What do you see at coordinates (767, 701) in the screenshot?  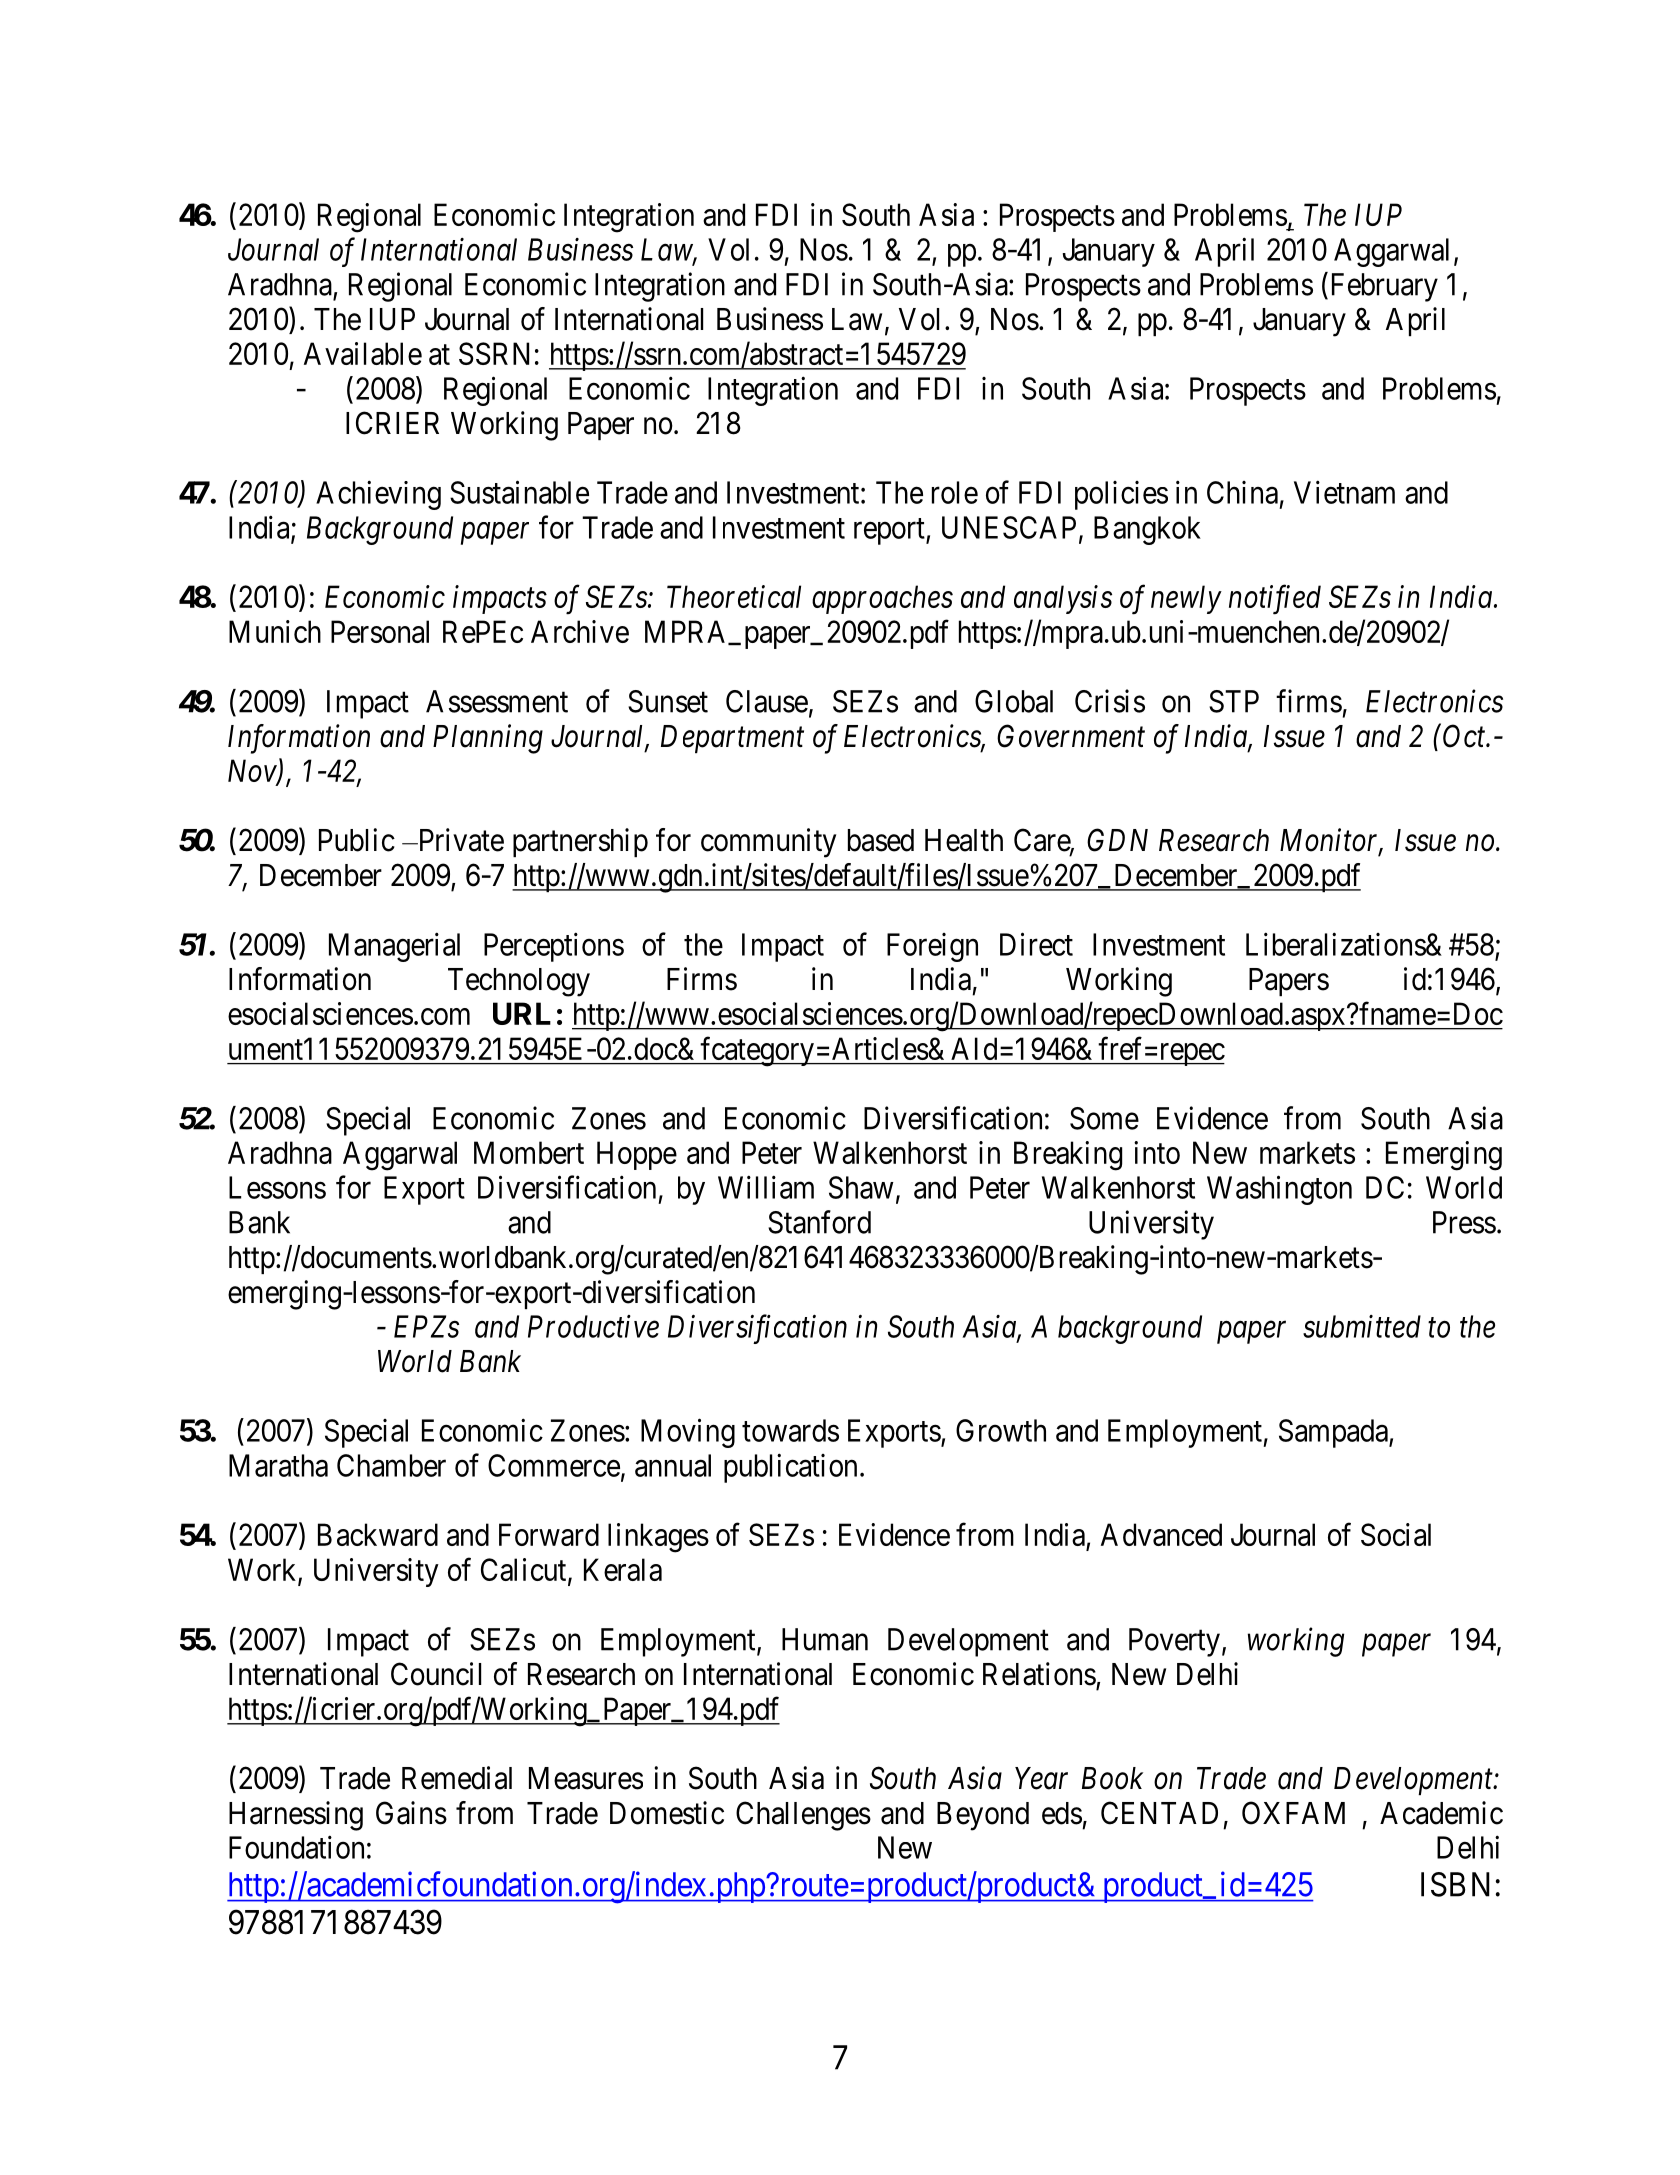 I see `Clause` at bounding box center [767, 701].
